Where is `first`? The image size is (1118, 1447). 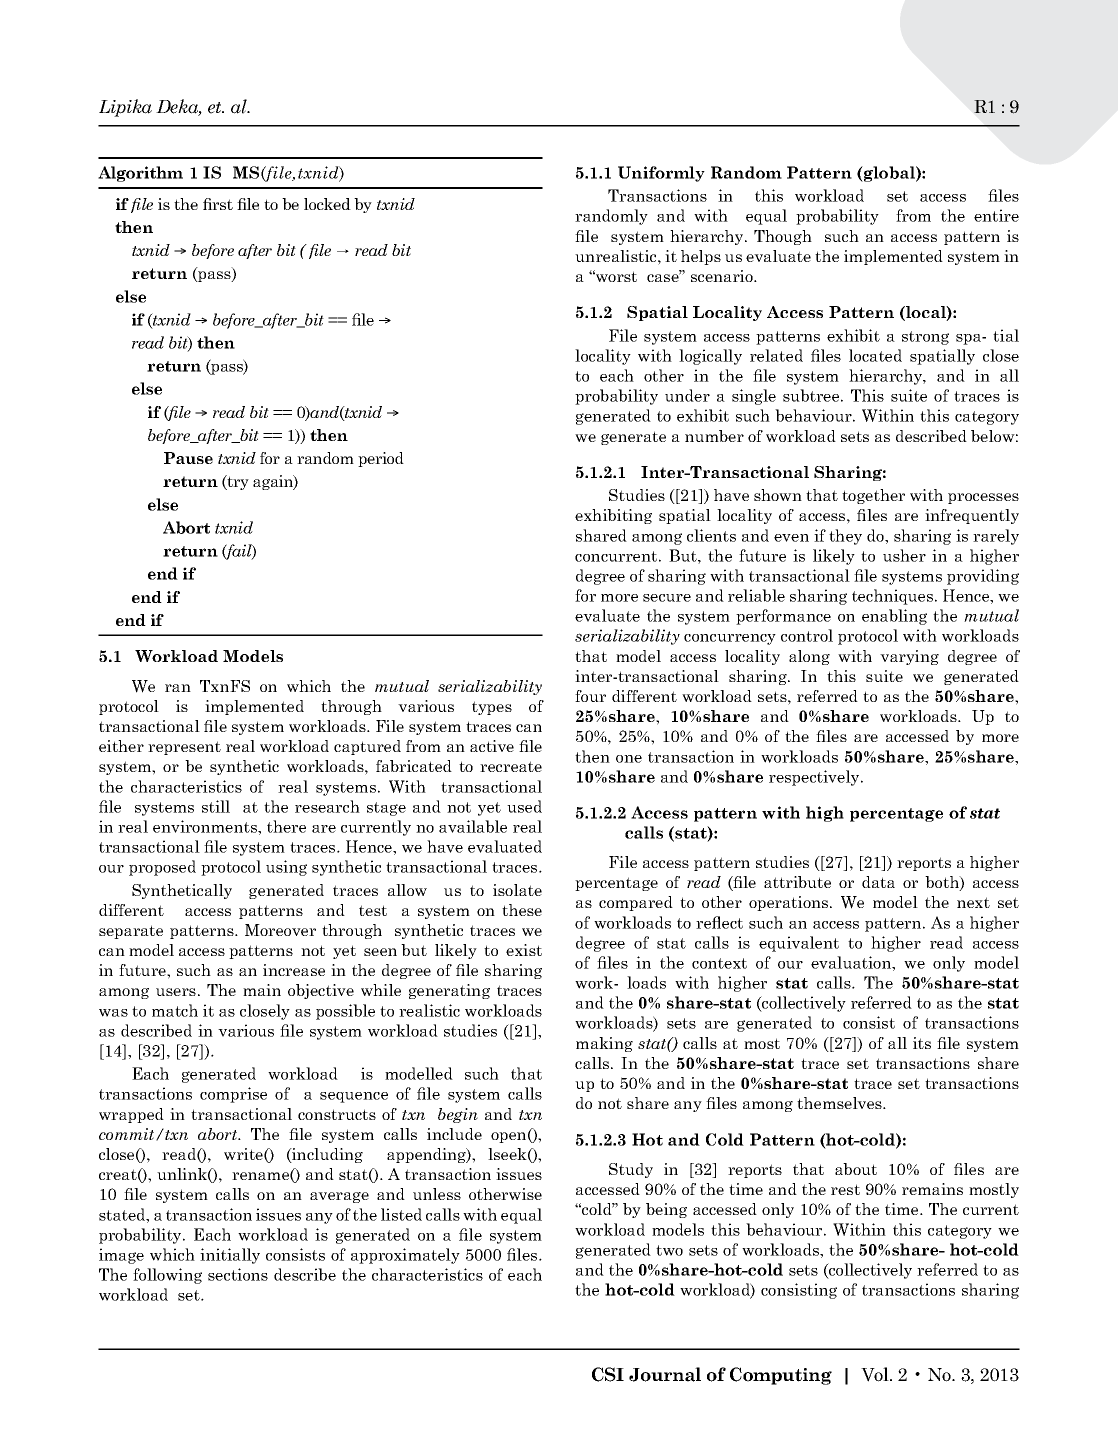
first is located at coordinates (218, 204).
